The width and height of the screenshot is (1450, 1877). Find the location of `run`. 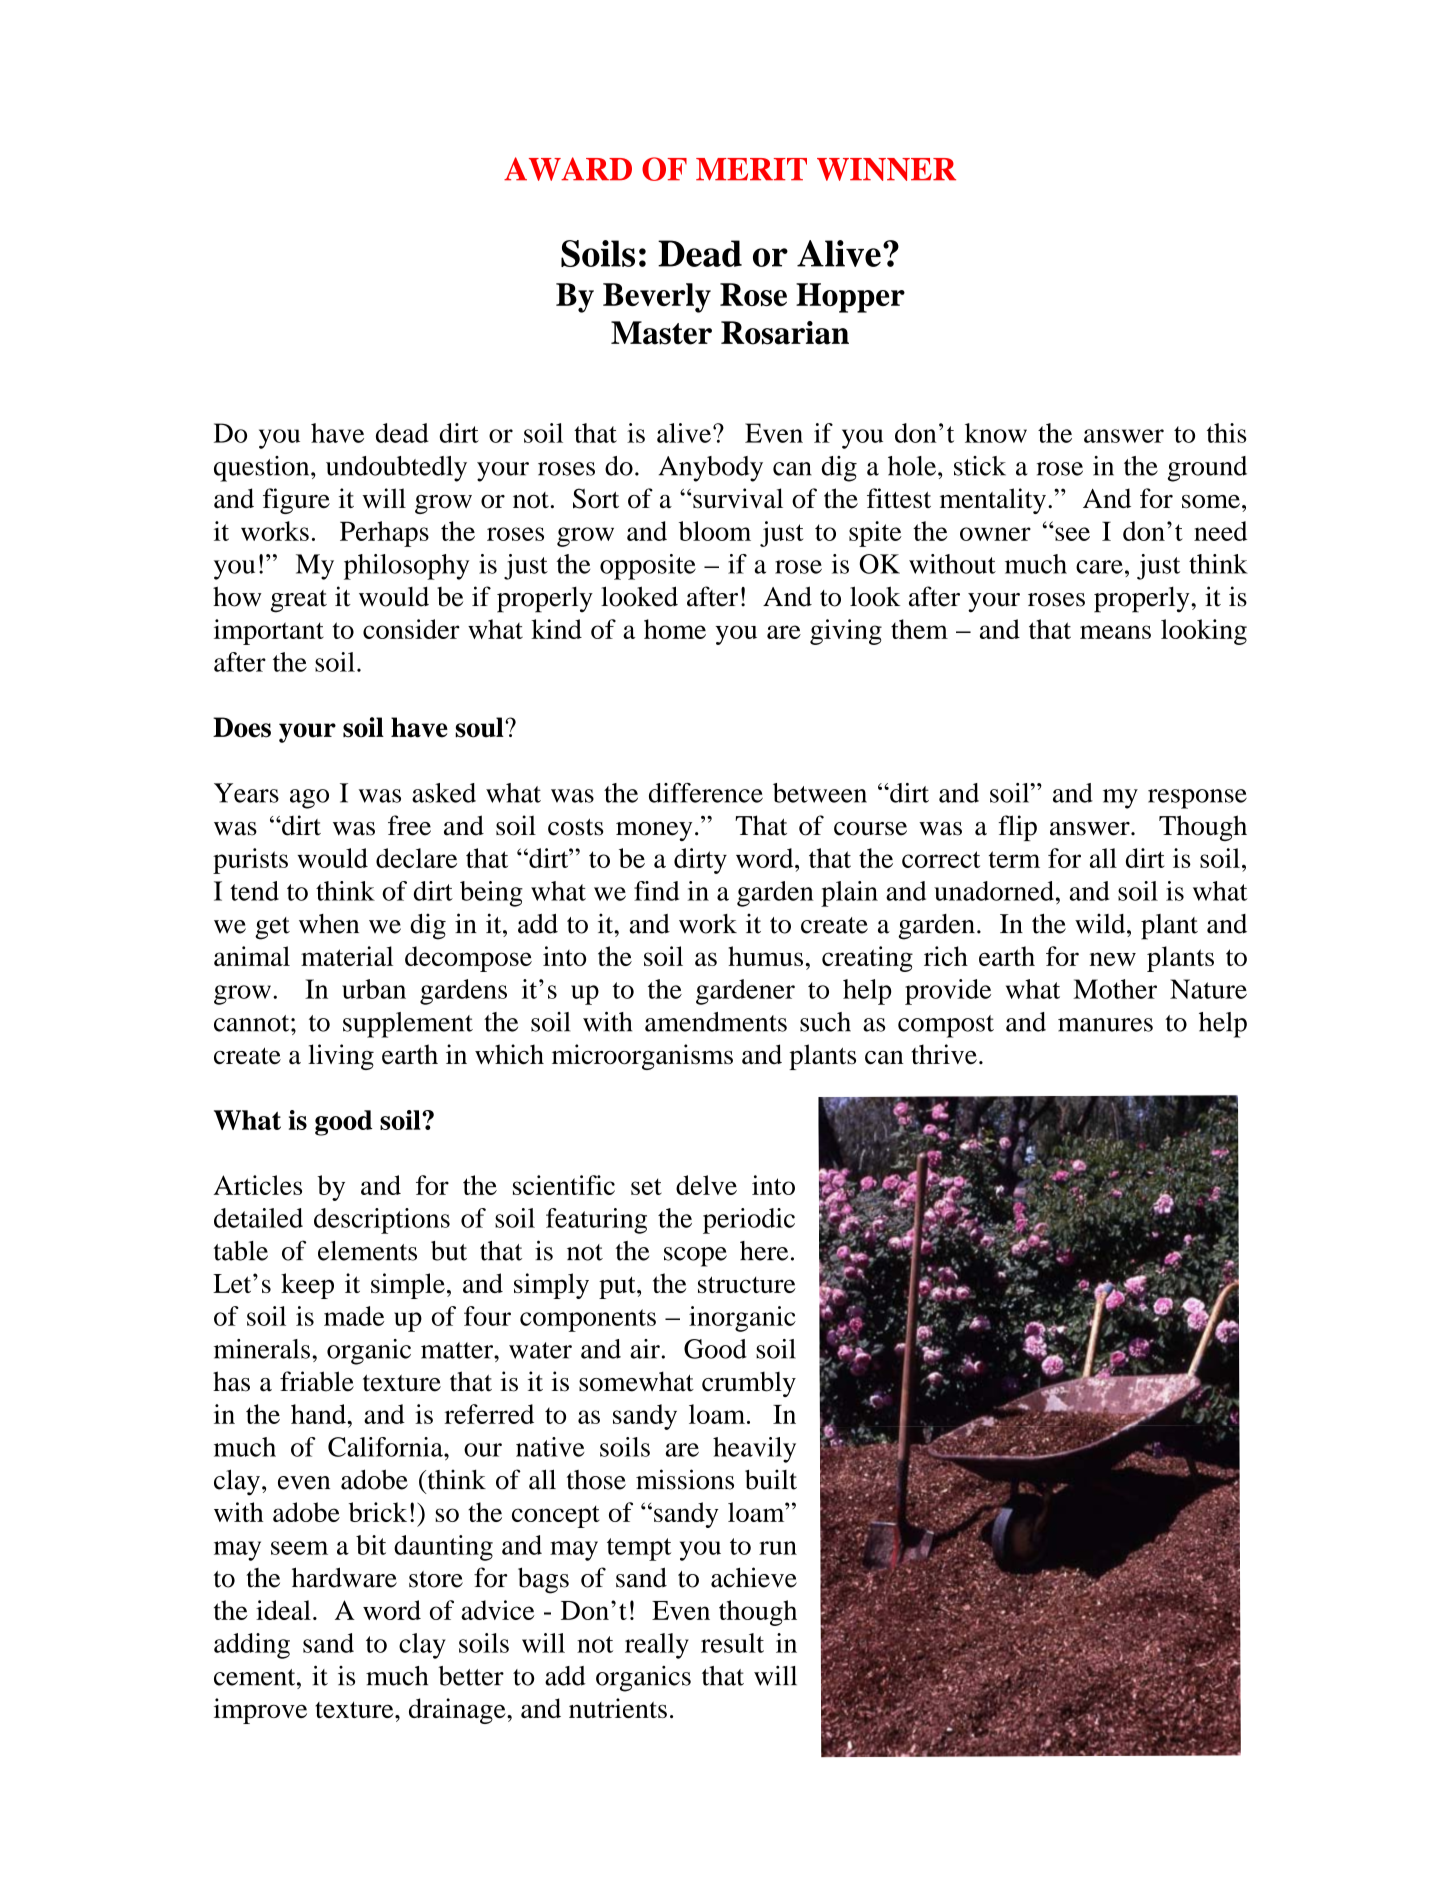

run is located at coordinates (778, 1548).
